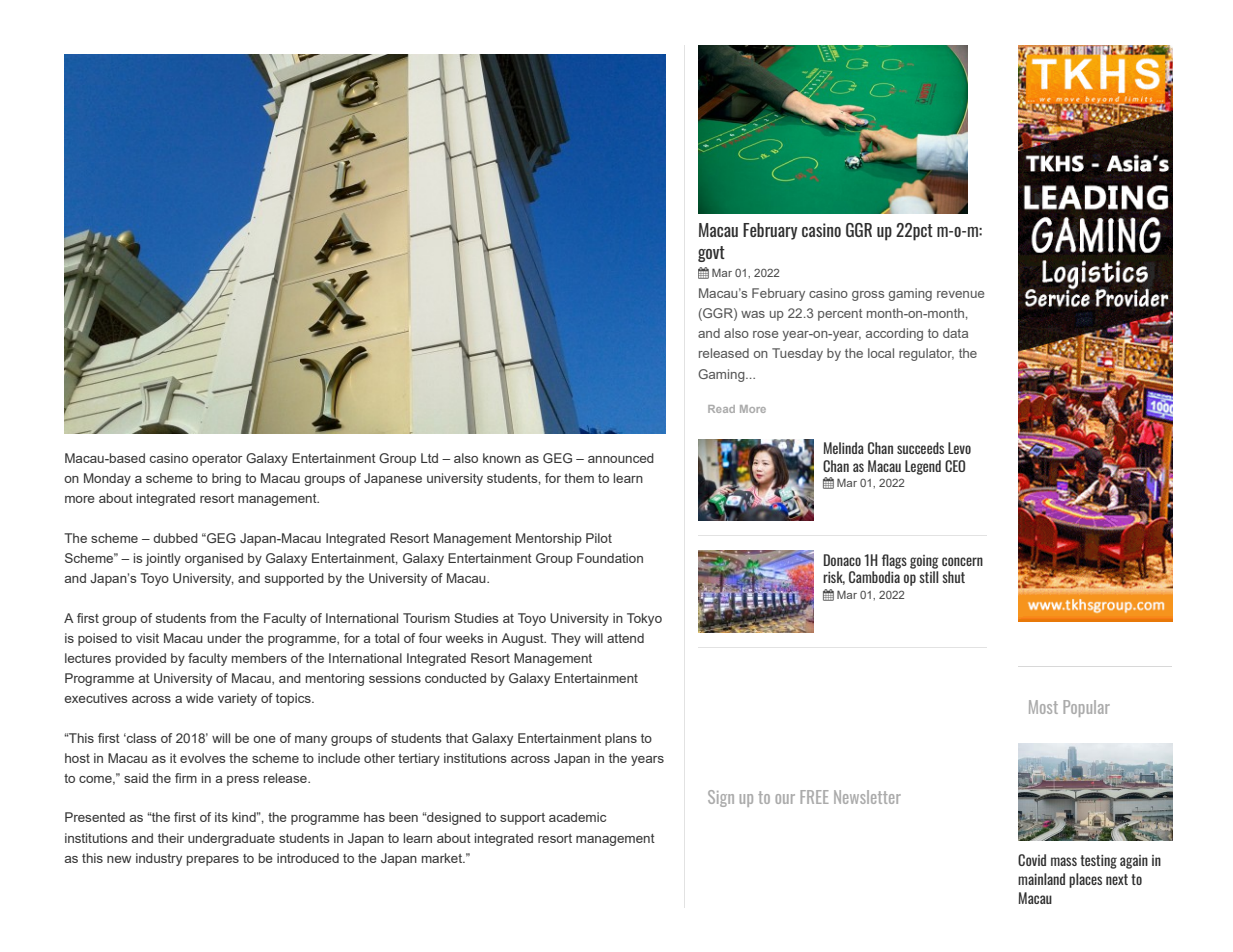  What do you see at coordinates (711, 254) in the screenshot?
I see `govt` at bounding box center [711, 254].
